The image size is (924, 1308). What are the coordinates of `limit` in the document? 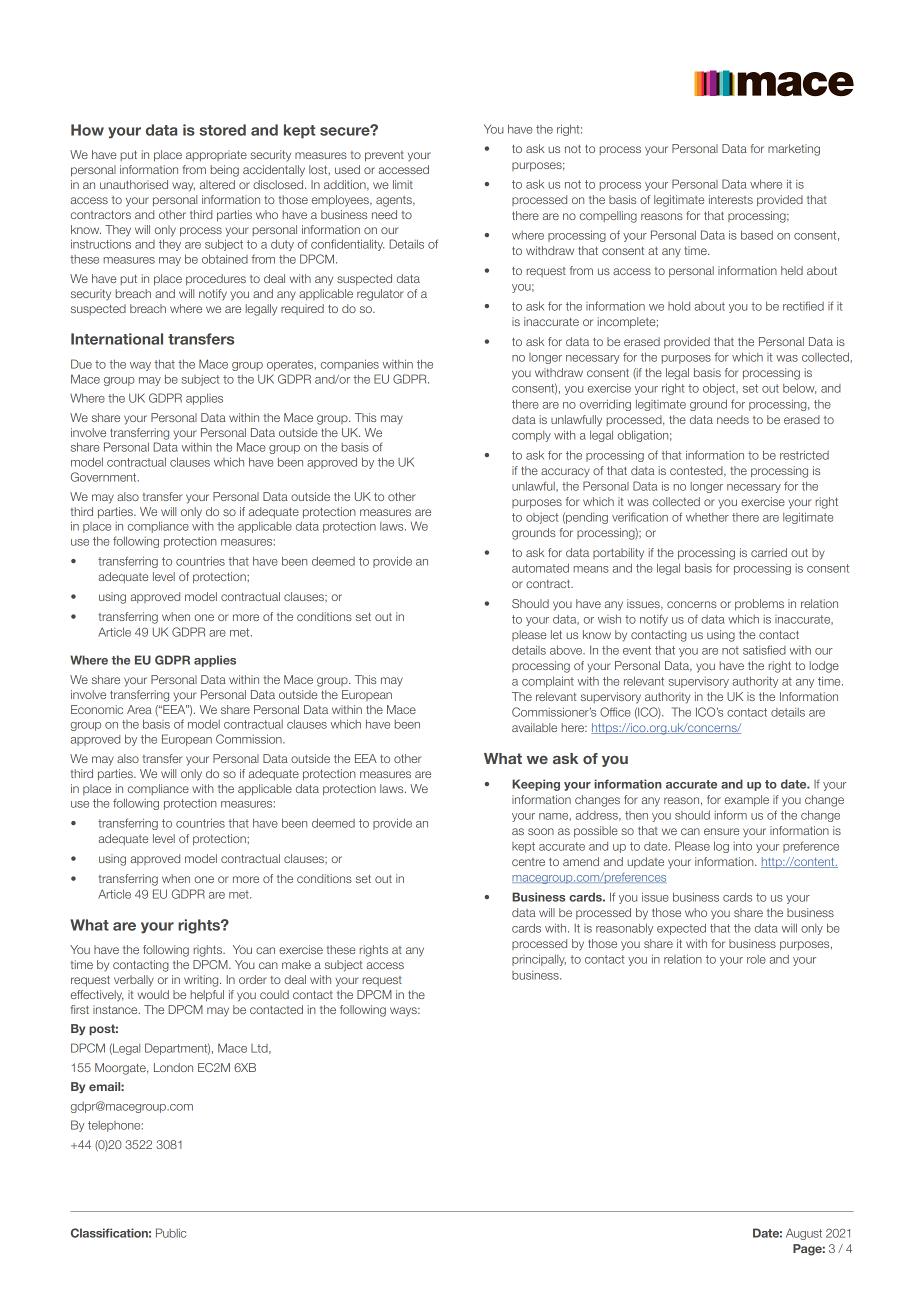 It's located at (403, 184).
